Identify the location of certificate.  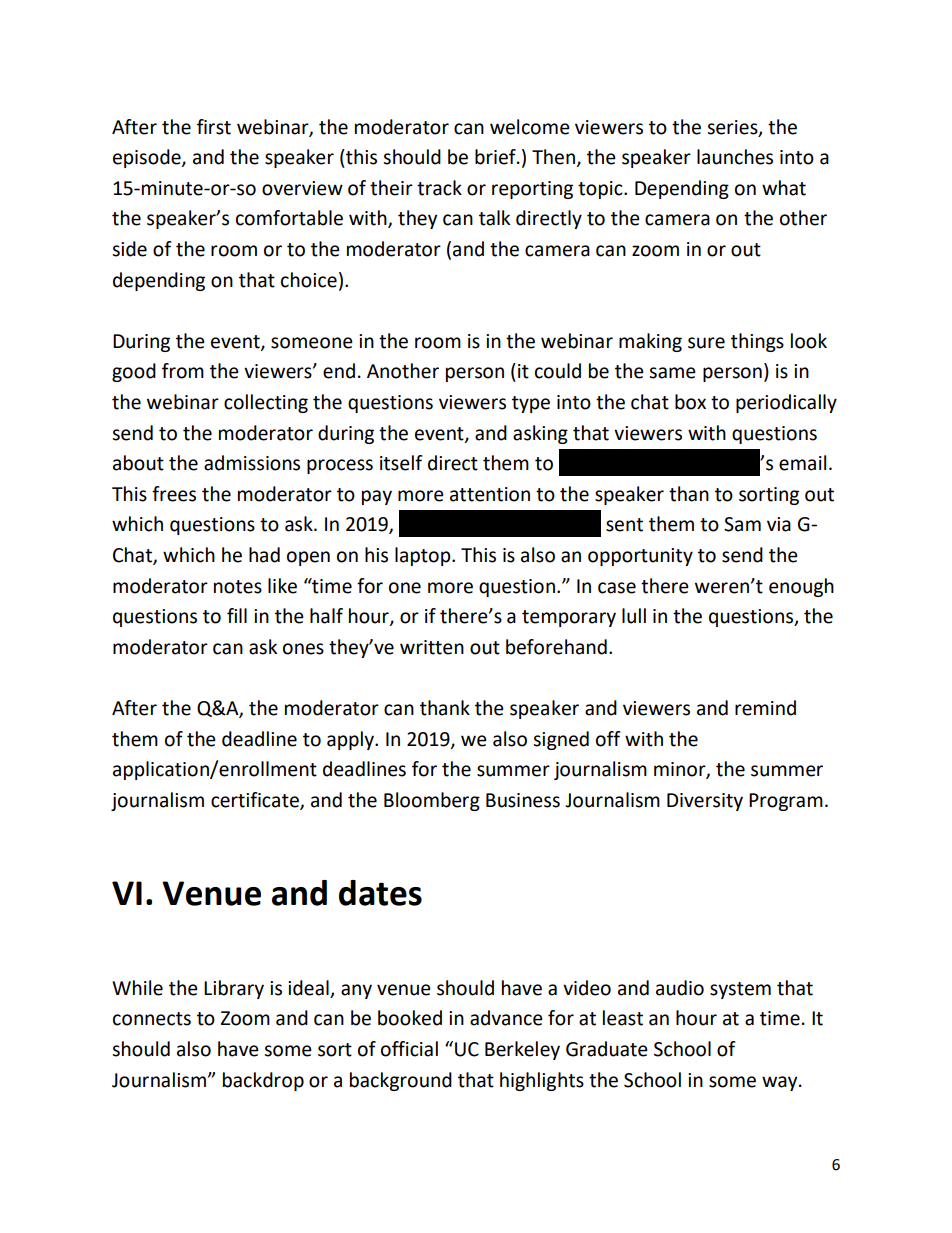
(256, 800).
